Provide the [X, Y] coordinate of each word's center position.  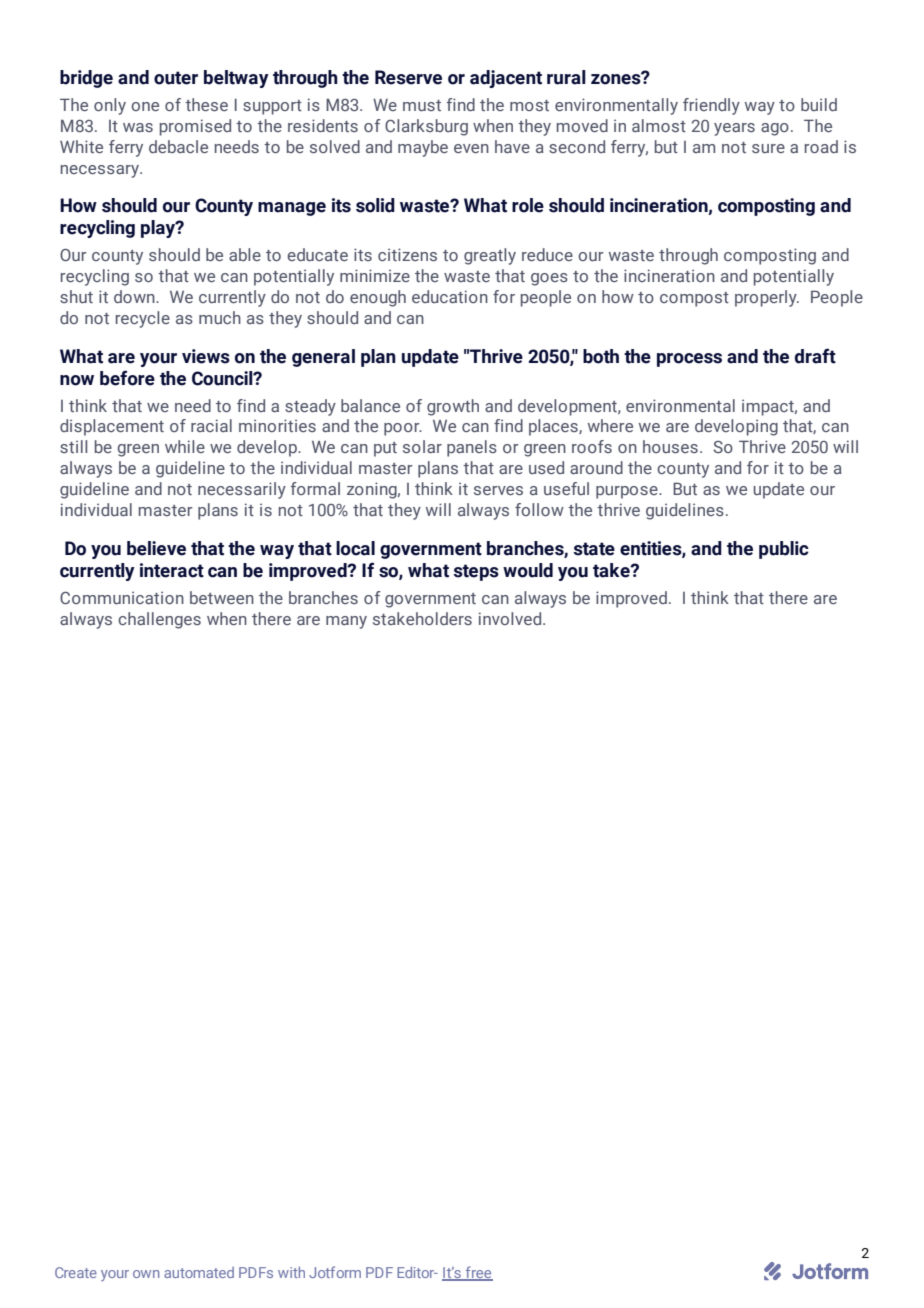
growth [453, 407]
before [127, 378]
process [689, 360]
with [291, 1272]
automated [199, 1272]
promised [195, 127]
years [734, 129]
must [422, 105]
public [784, 550]
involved [511, 618]
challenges [159, 620]
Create [76, 1272]
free [478, 1273]
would [528, 570]
